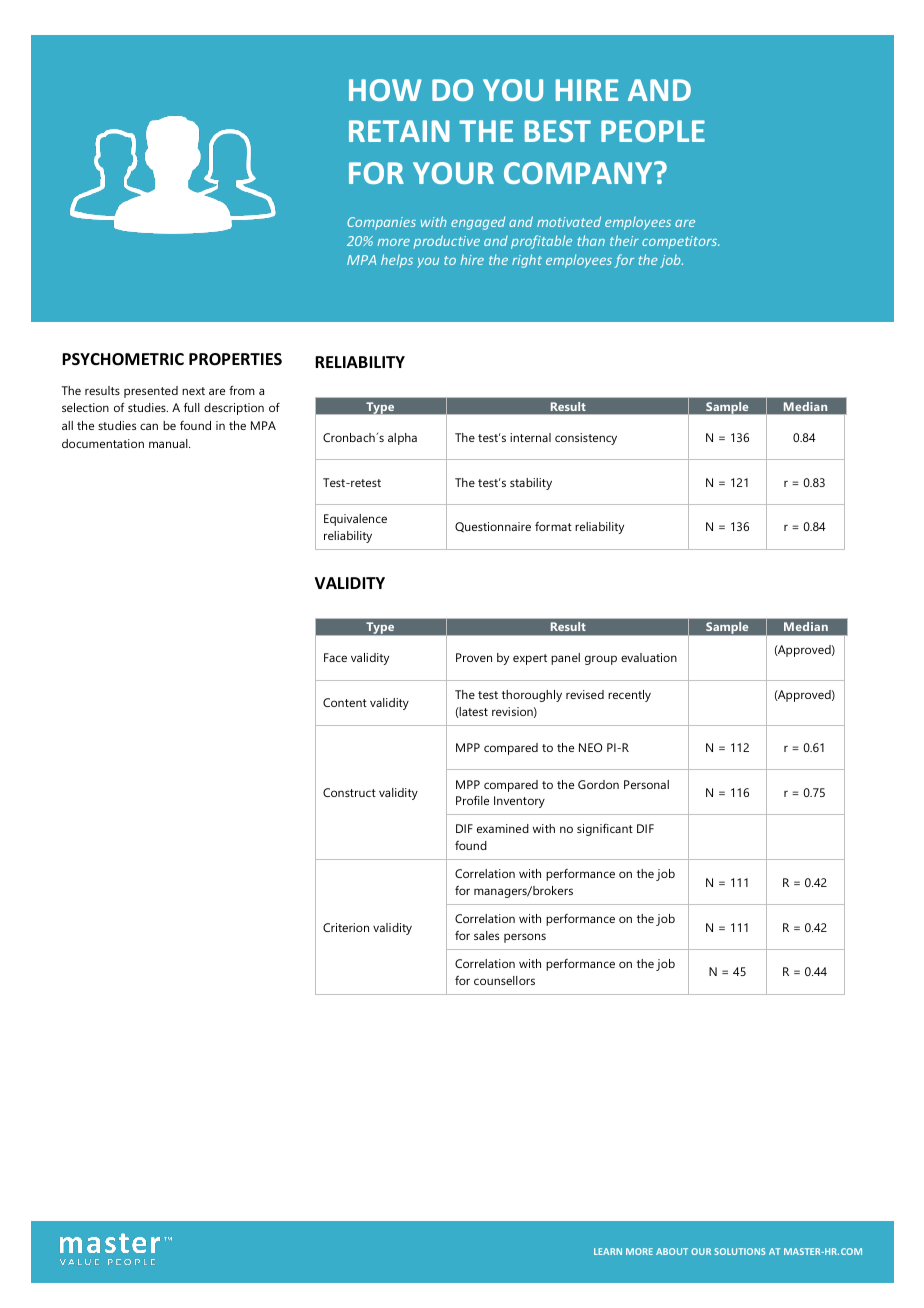  What do you see at coordinates (472, 800) in the page?
I see `Profile` at bounding box center [472, 800].
